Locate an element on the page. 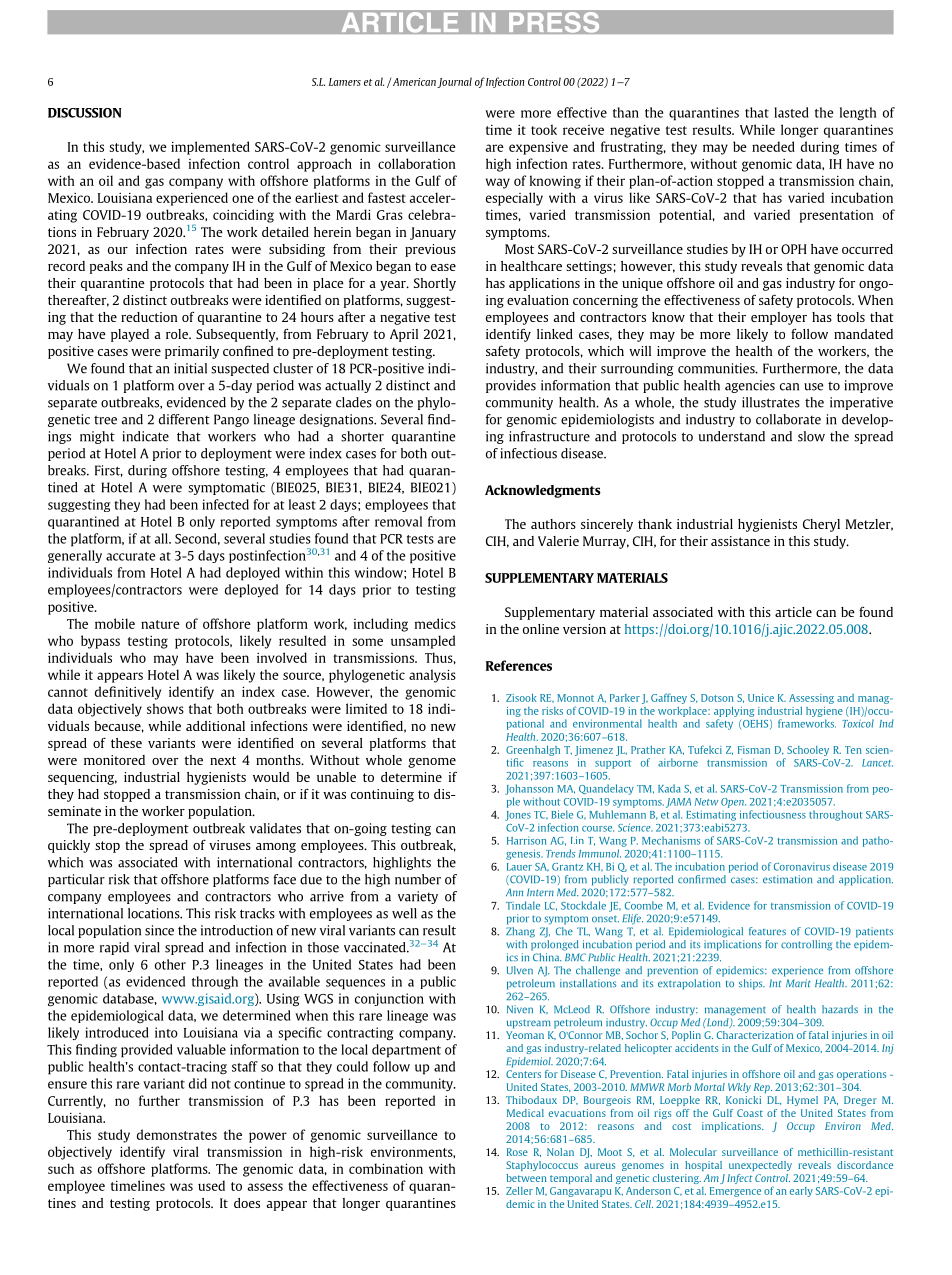 This image has height=1275, width=952. Journal is located at coordinates (454, 82).
